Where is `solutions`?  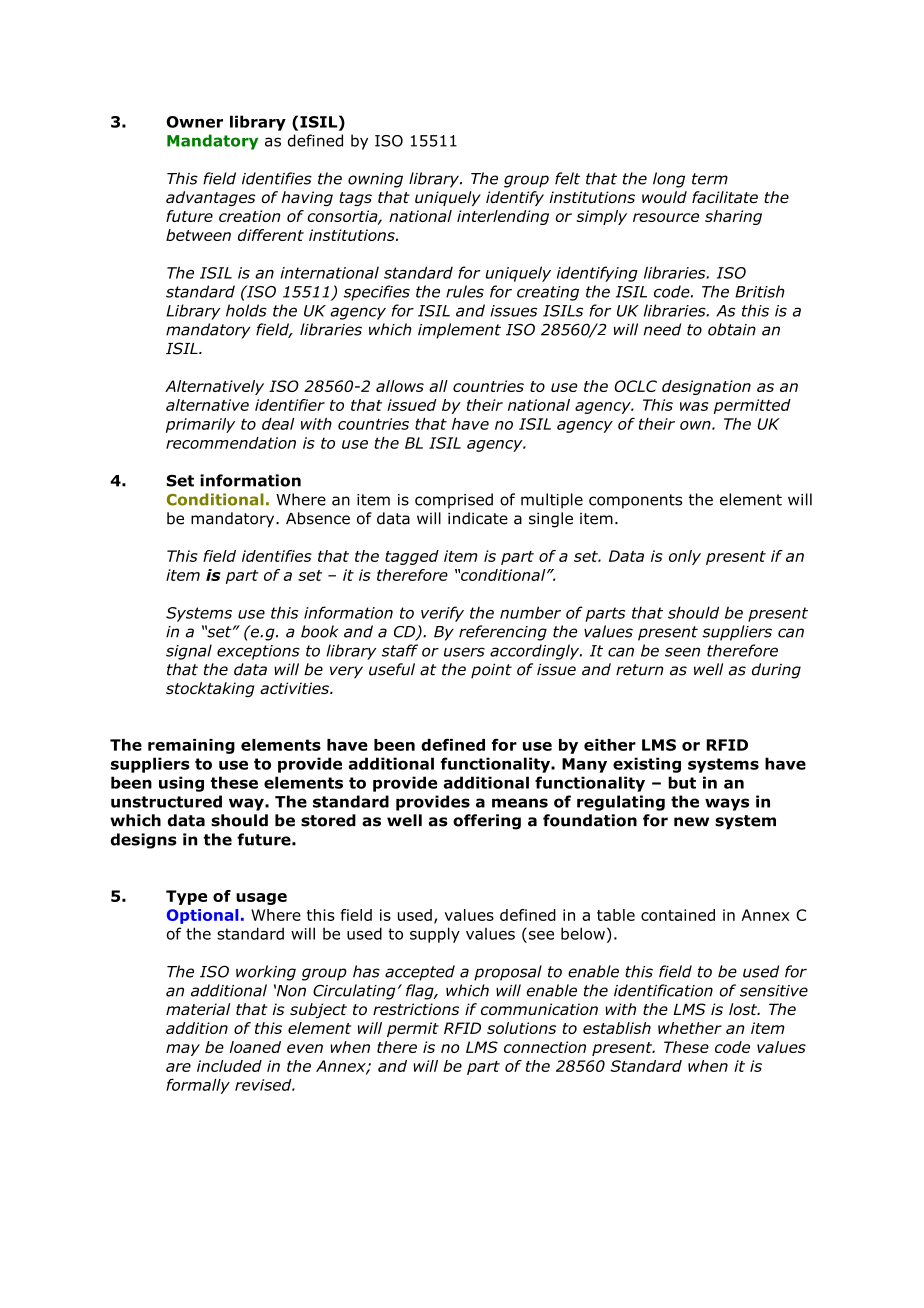
solutions is located at coordinates (521, 1028).
